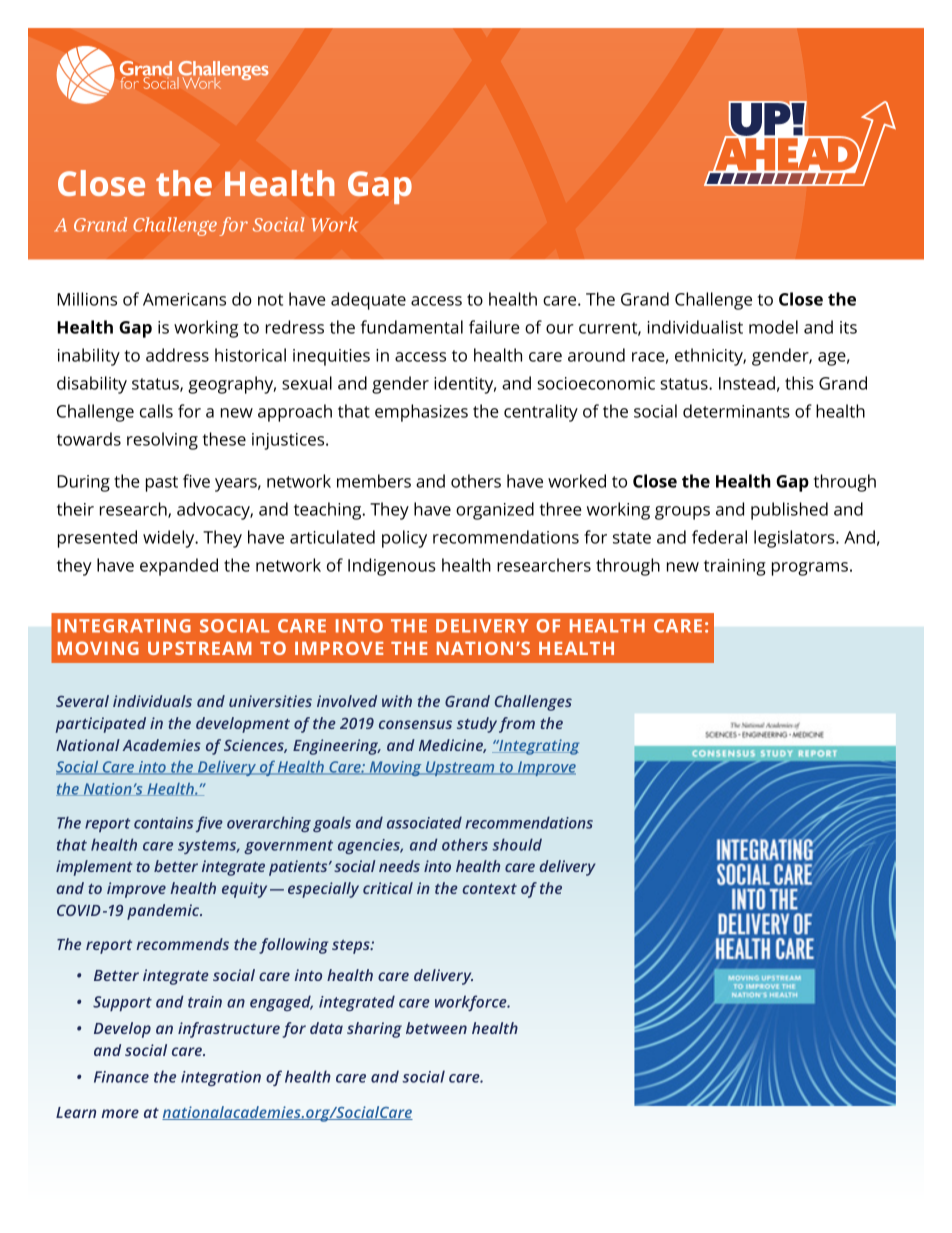 This screenshot has width=952, height=1233. Describe the element at coordinates (162, 484) in the screenshot. I see `past` at that location.
